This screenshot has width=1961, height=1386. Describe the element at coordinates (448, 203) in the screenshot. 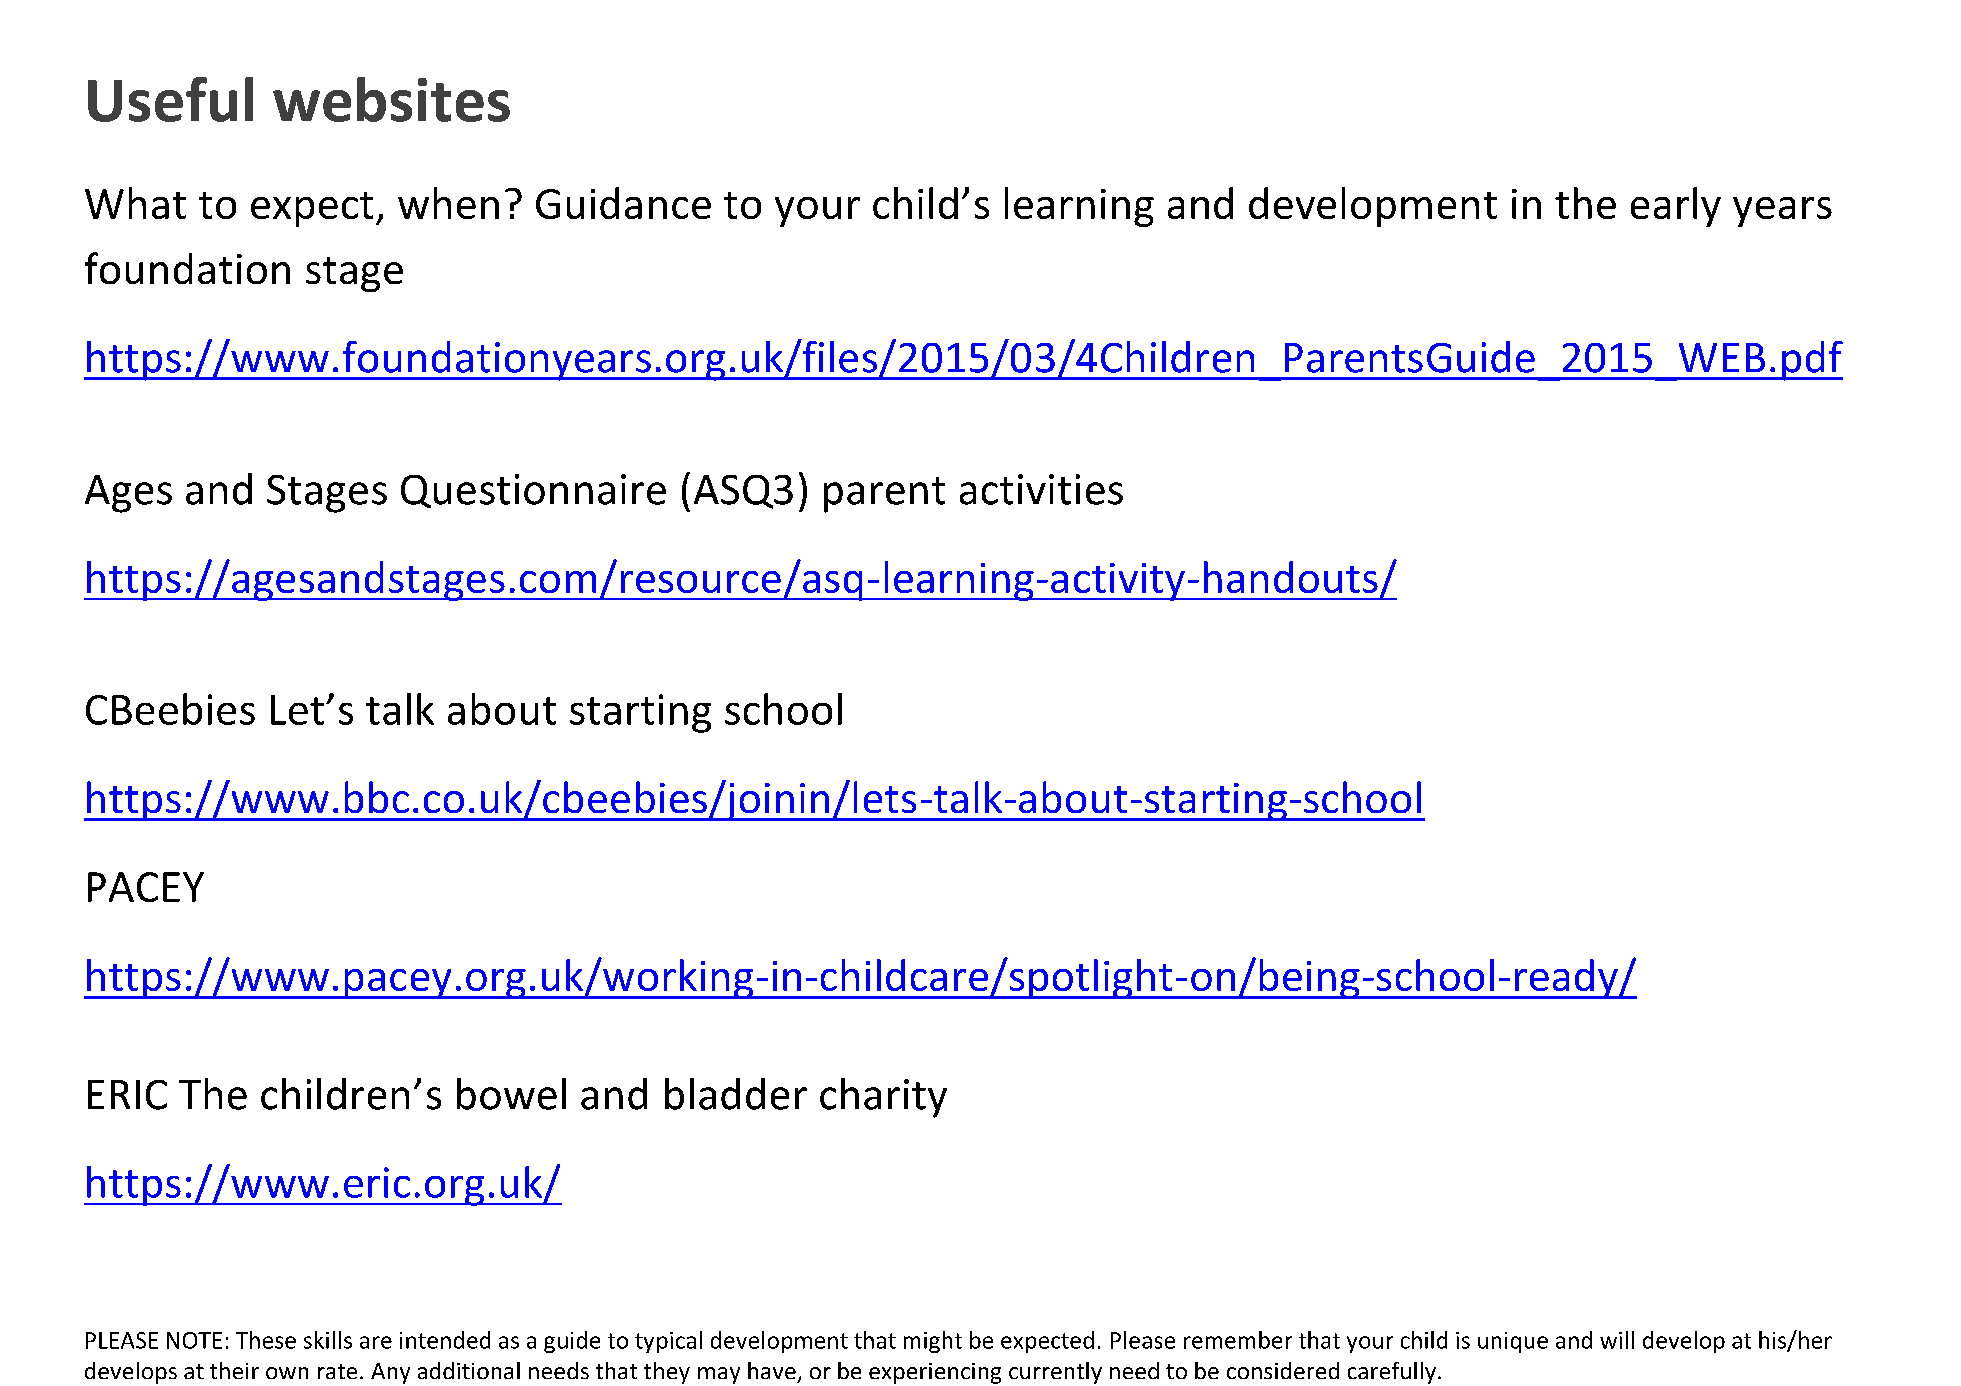

I see `when` at that location.
